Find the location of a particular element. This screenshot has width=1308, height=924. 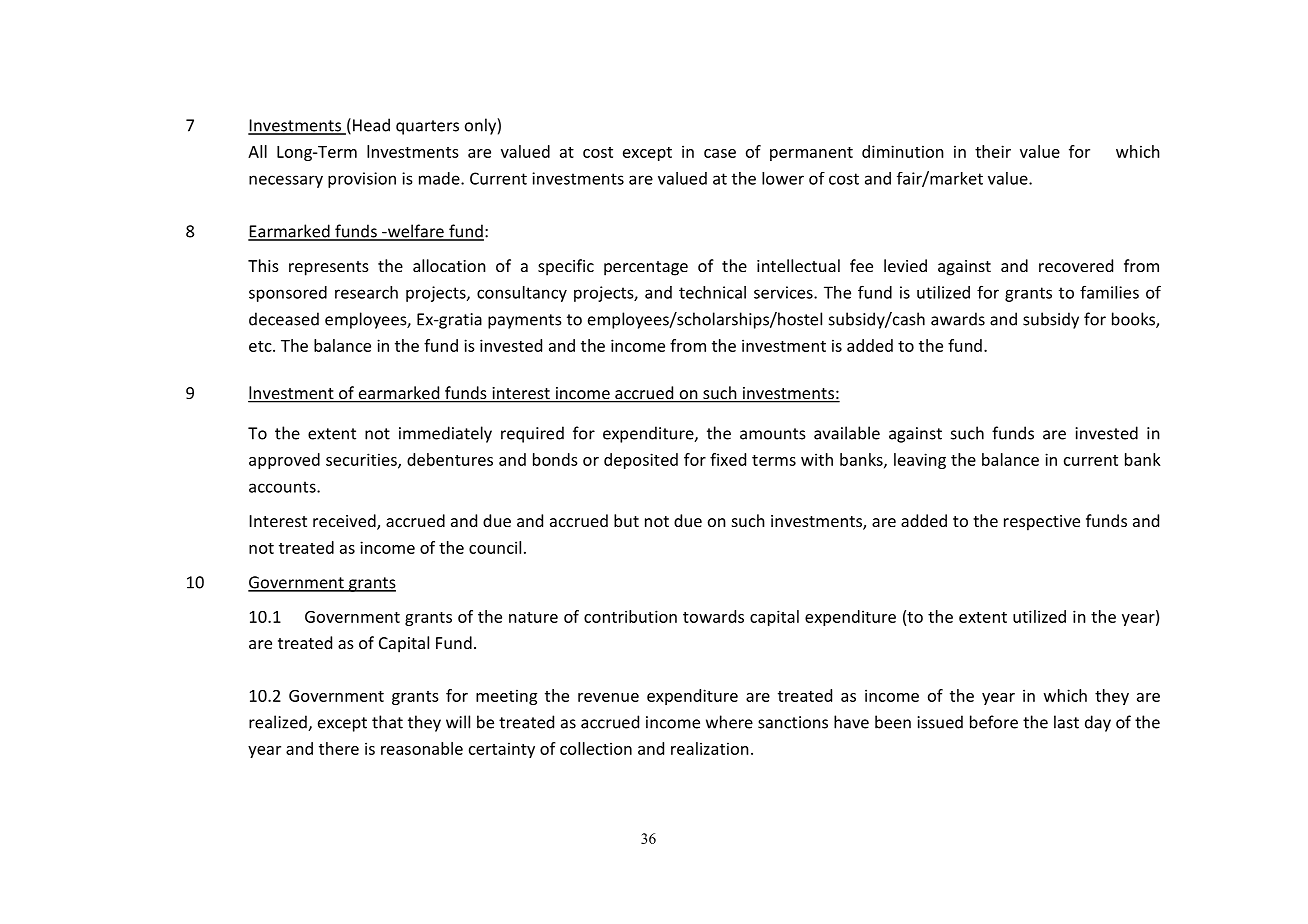

deposited is located at coordinates (641, 461).
